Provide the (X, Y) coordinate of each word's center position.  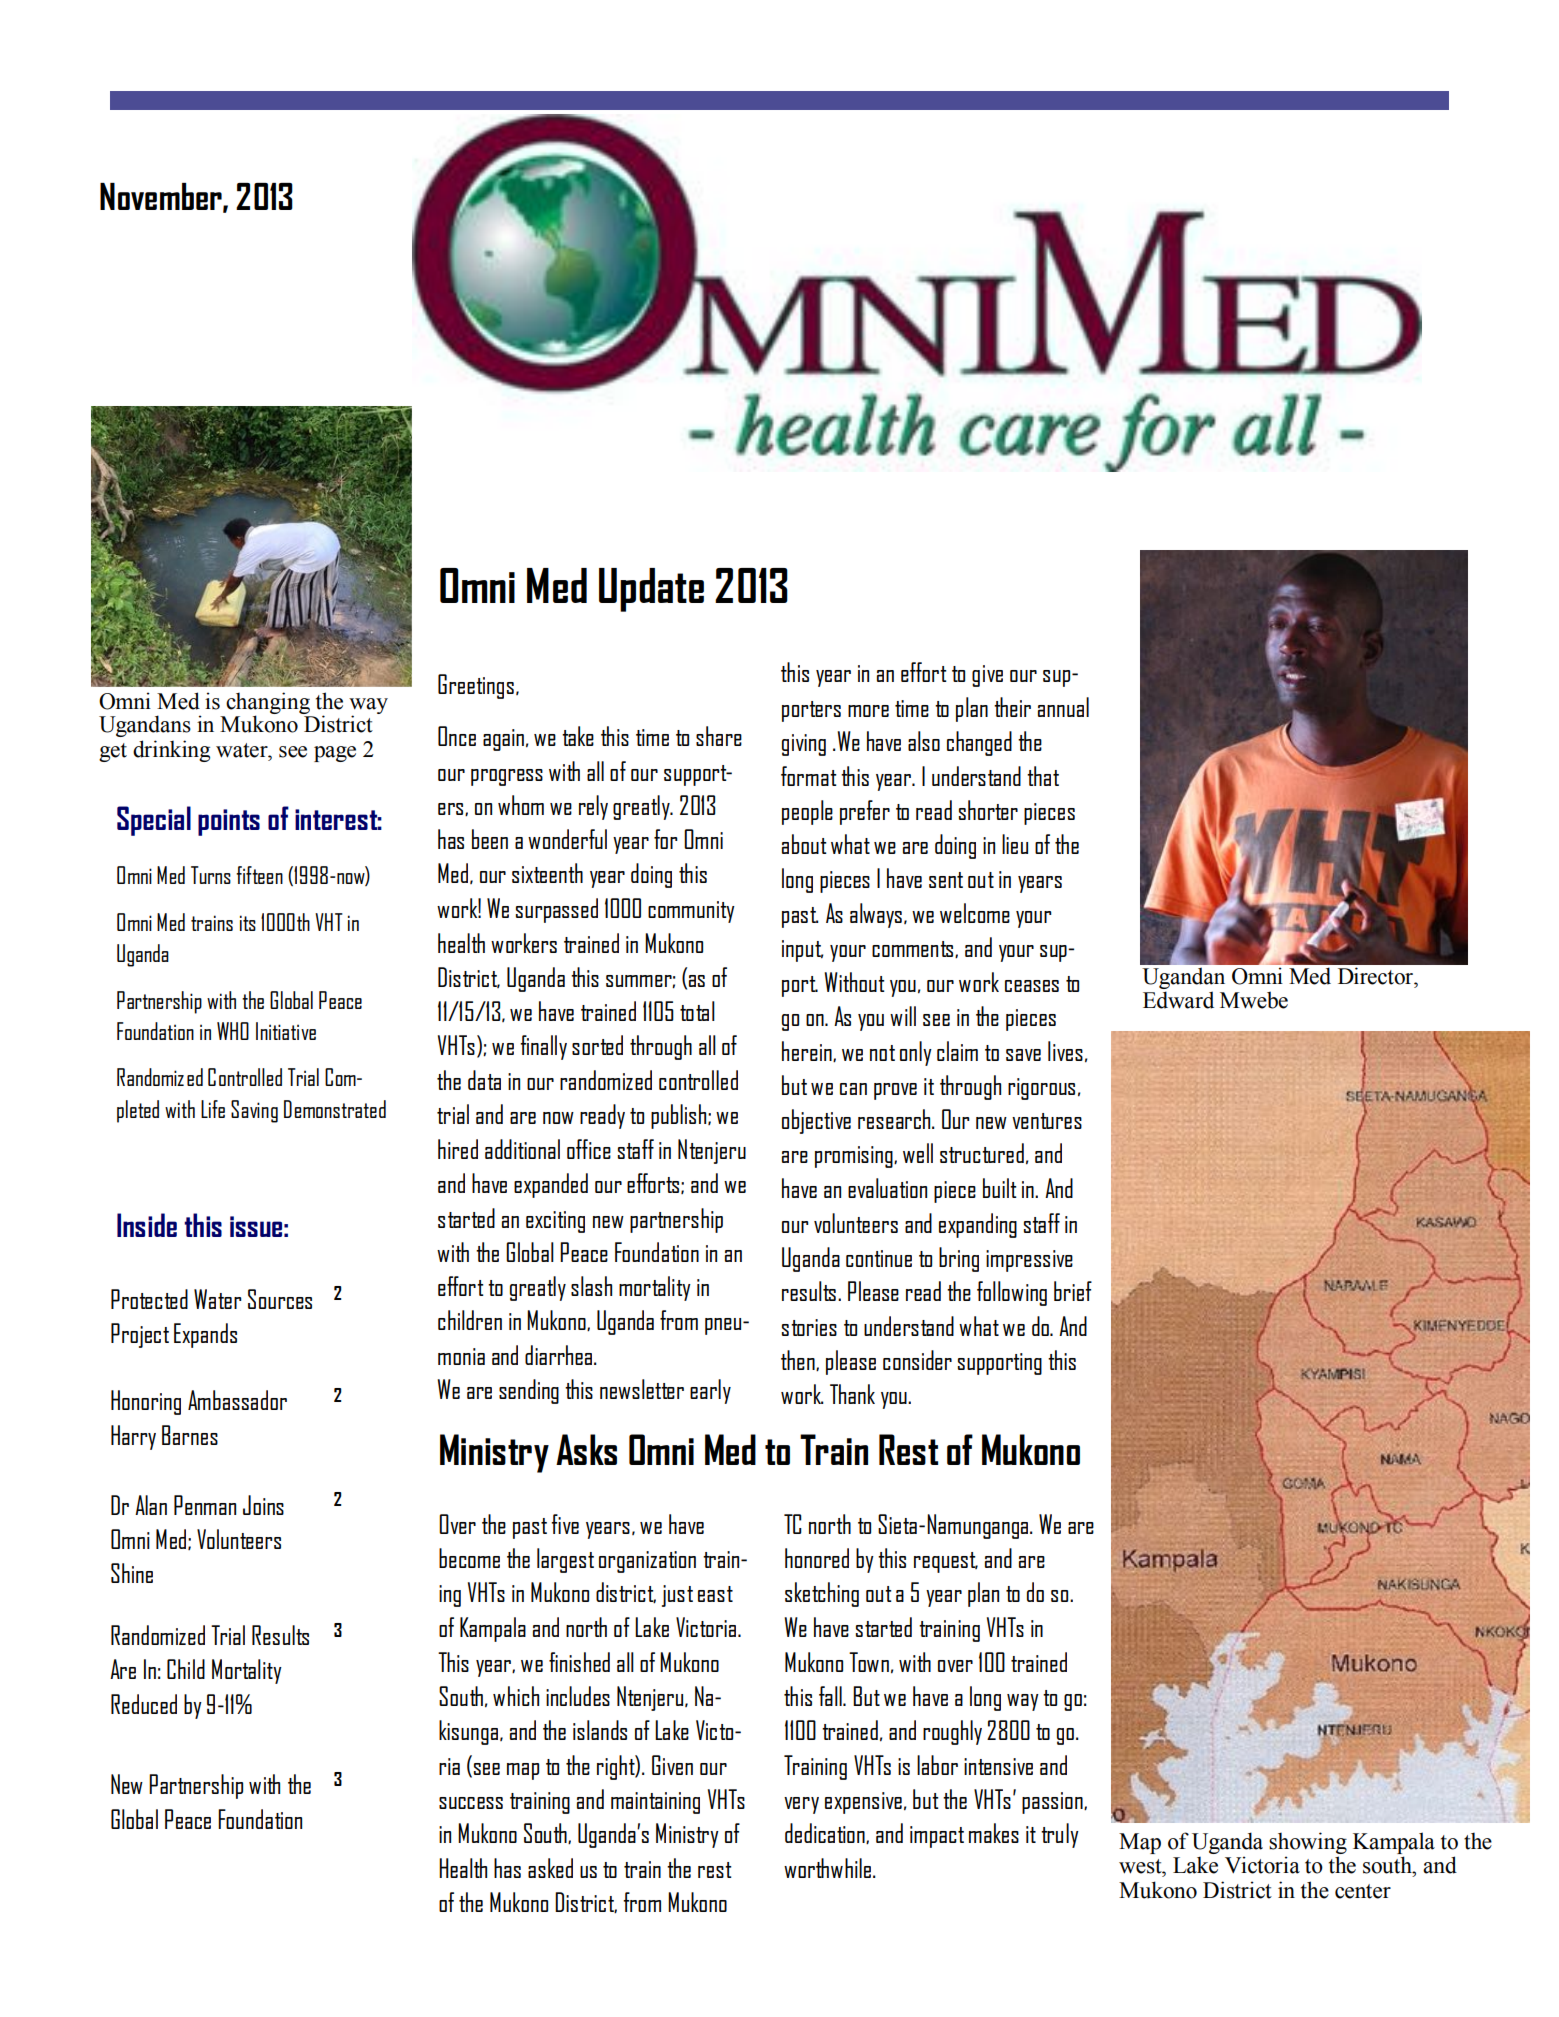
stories (809, 1327)
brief (1073, 1291)
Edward (1178, 1000)
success (471, 1803)
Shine (132, 1573)
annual (1063, 707)
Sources (280, 1299)
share (719, 736)
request (946, 1562)
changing (268, 704)
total (697, 1011)
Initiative (286, 1031)
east (715, 1594)
